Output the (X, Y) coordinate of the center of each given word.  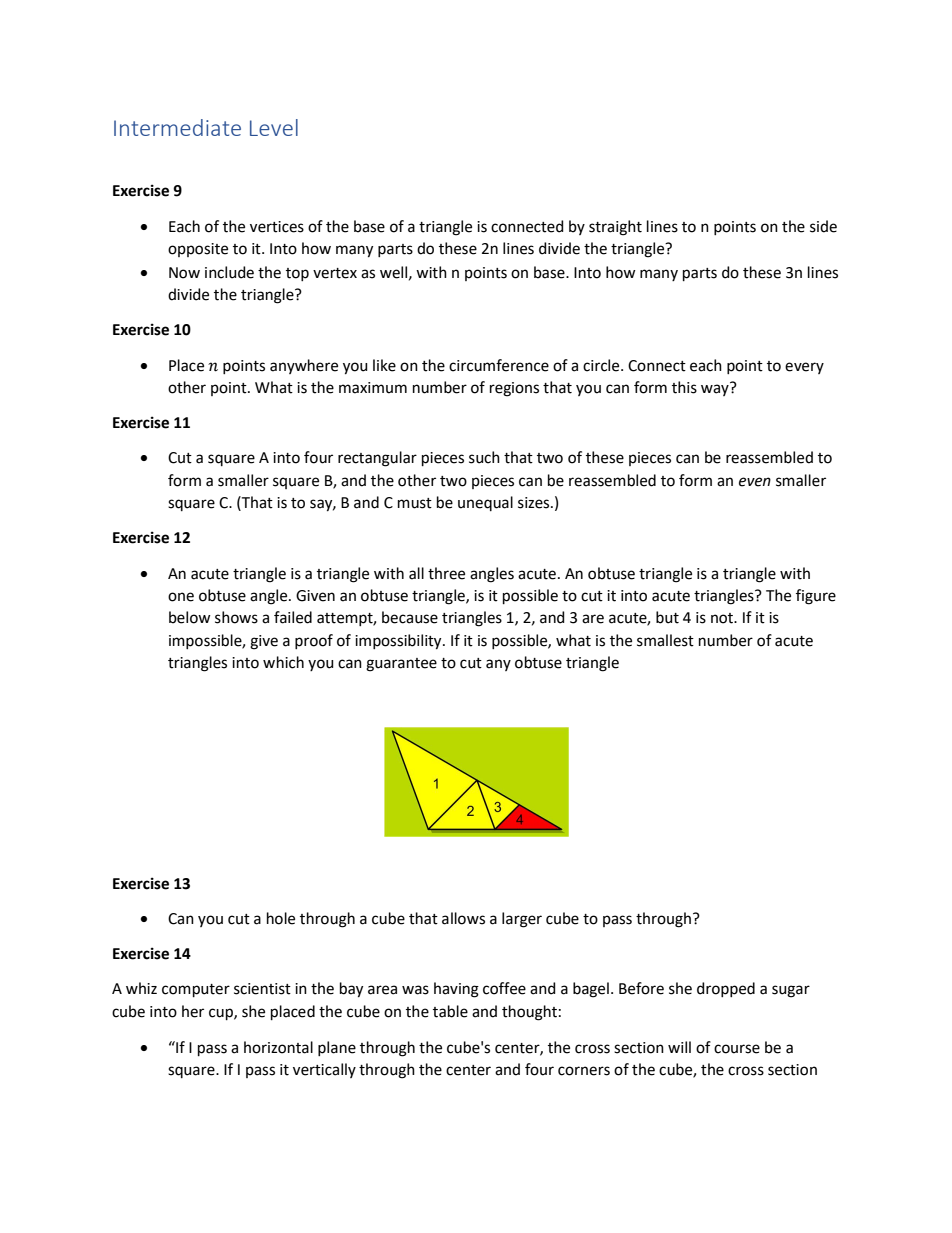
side (823, 226)
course (737, 1049)
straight (615, 228)
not (723, 618)
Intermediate (177, 127)
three (446, 573)
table (450, 1011)
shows (236, 617)
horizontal (278, 1047)
